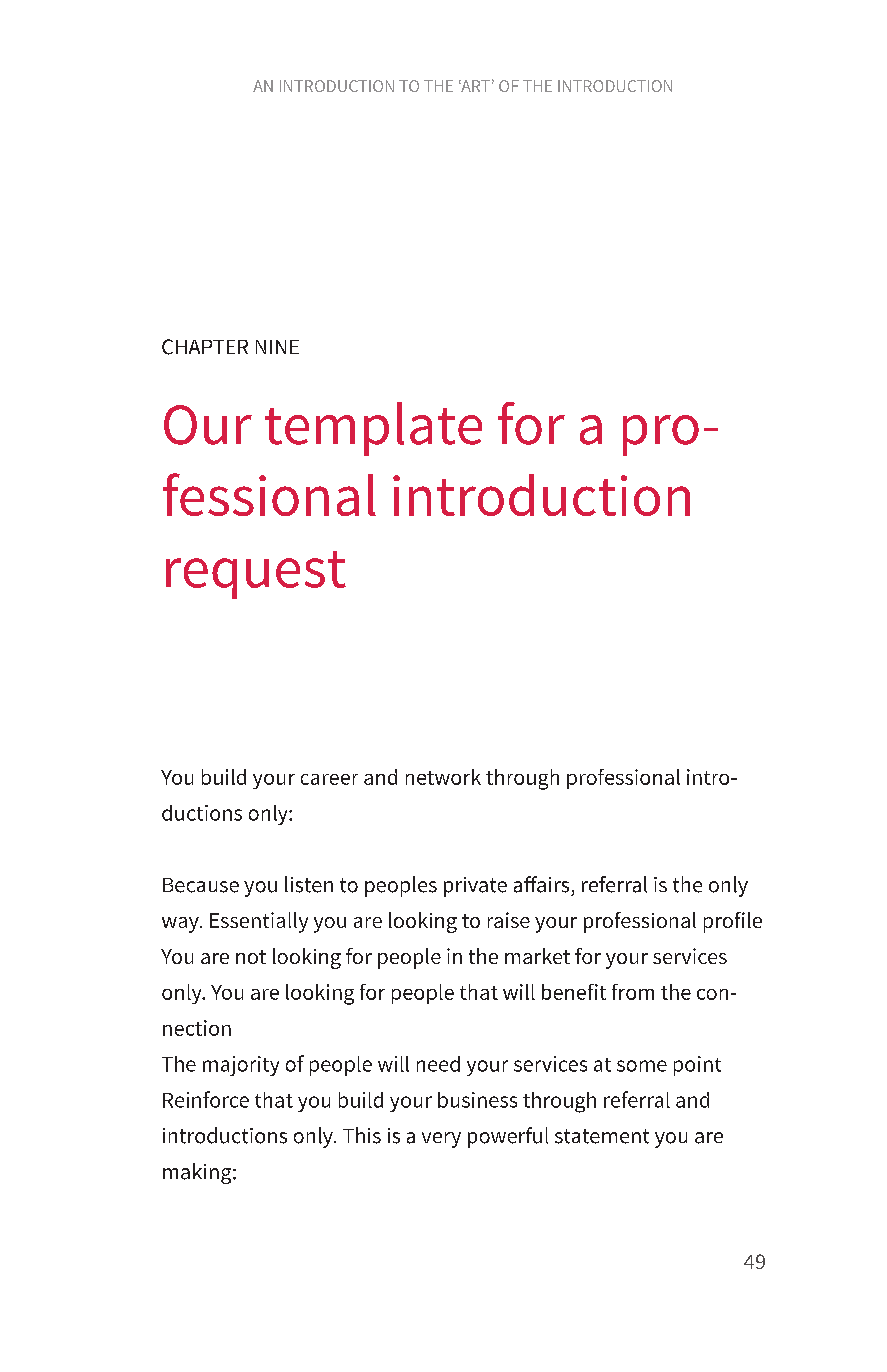 The height and width of the image is (1372, 887). I want to click on listen, so click(309, 884).
